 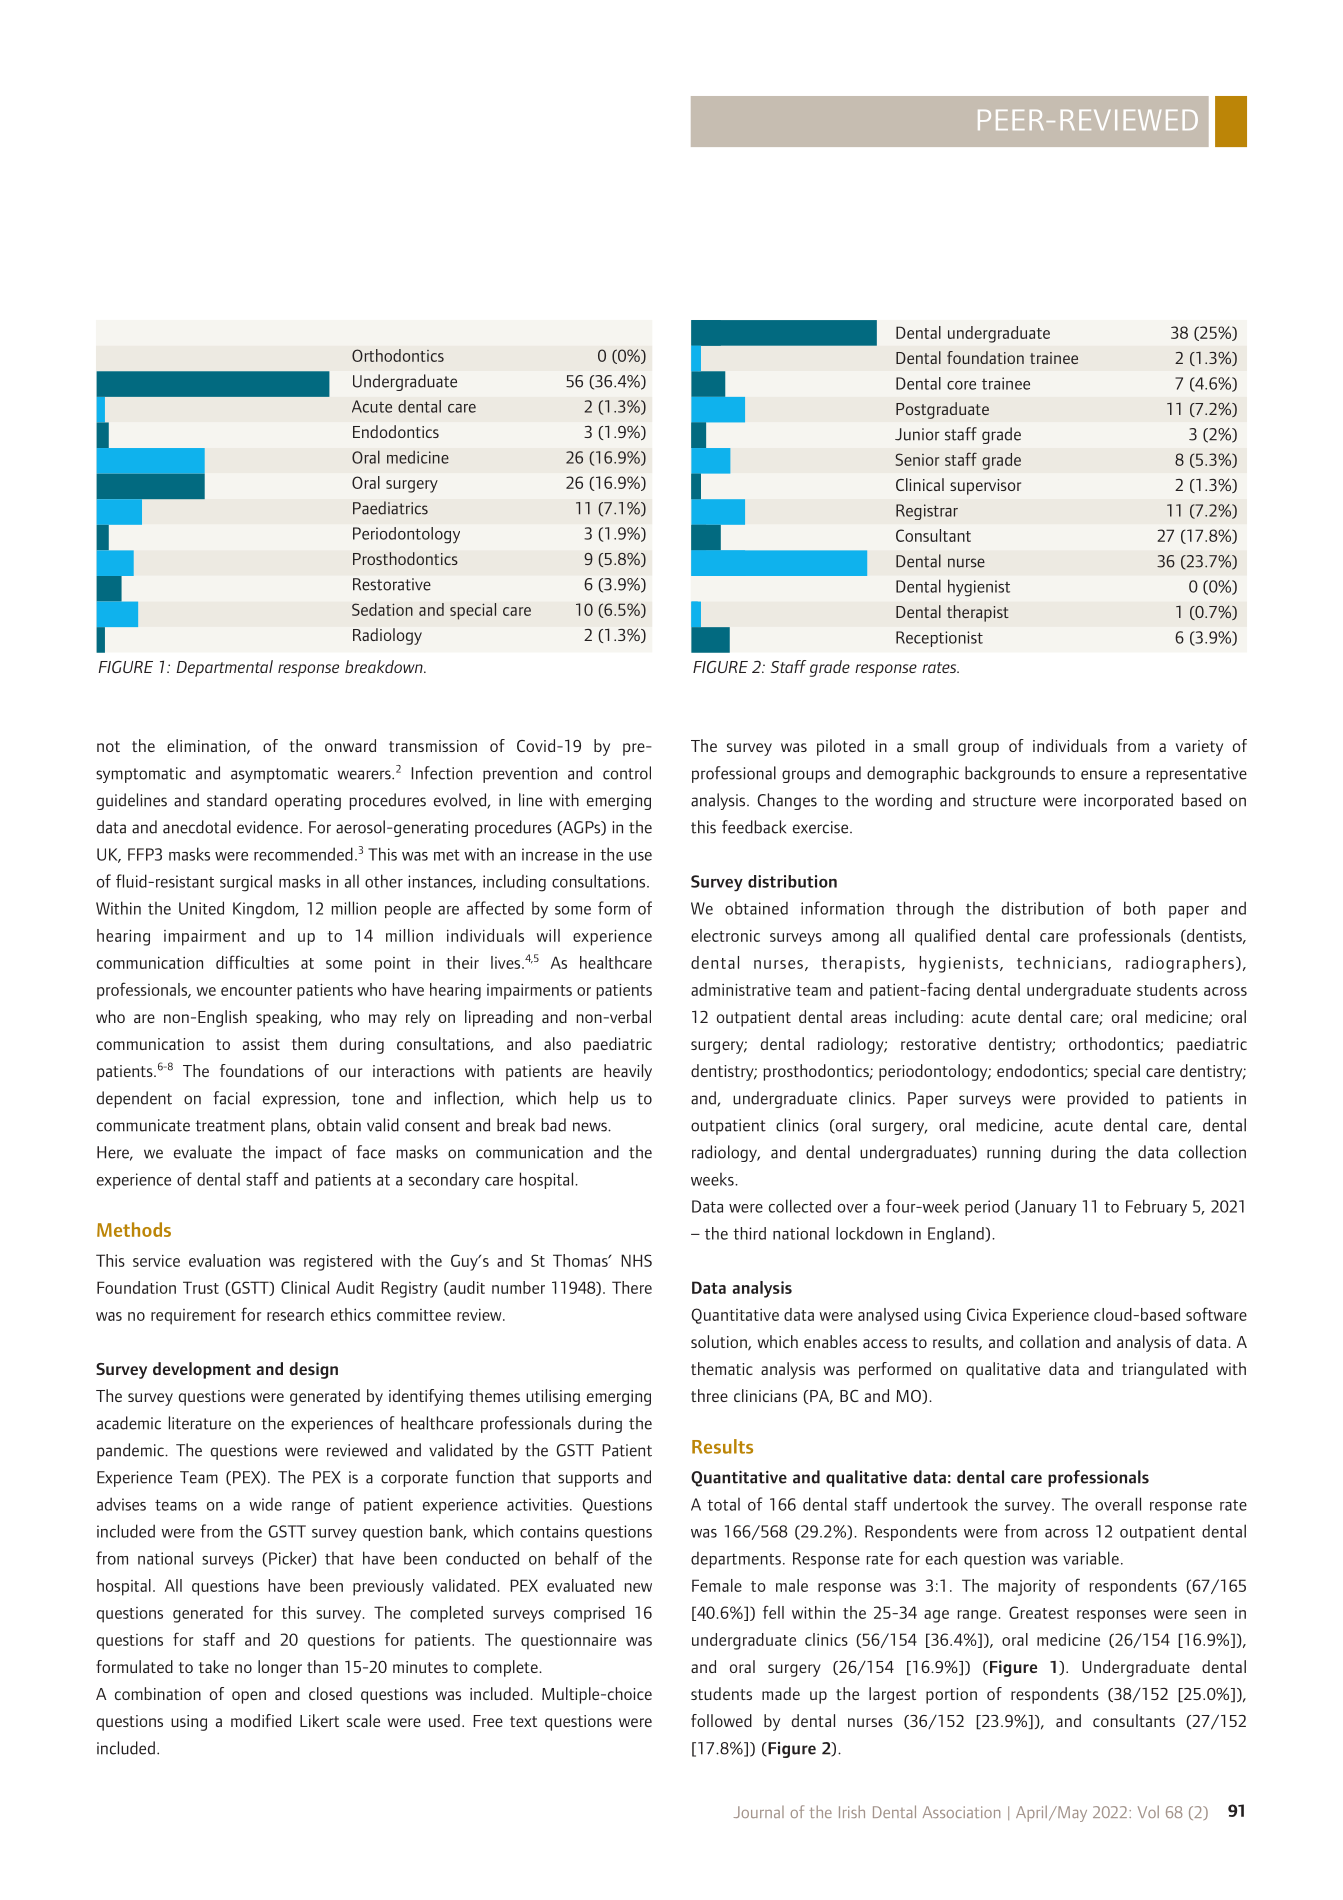 What do you see at coordinates (917, 434) in the screenshot?
I see `Junior` at bounding box center [917, 434].
